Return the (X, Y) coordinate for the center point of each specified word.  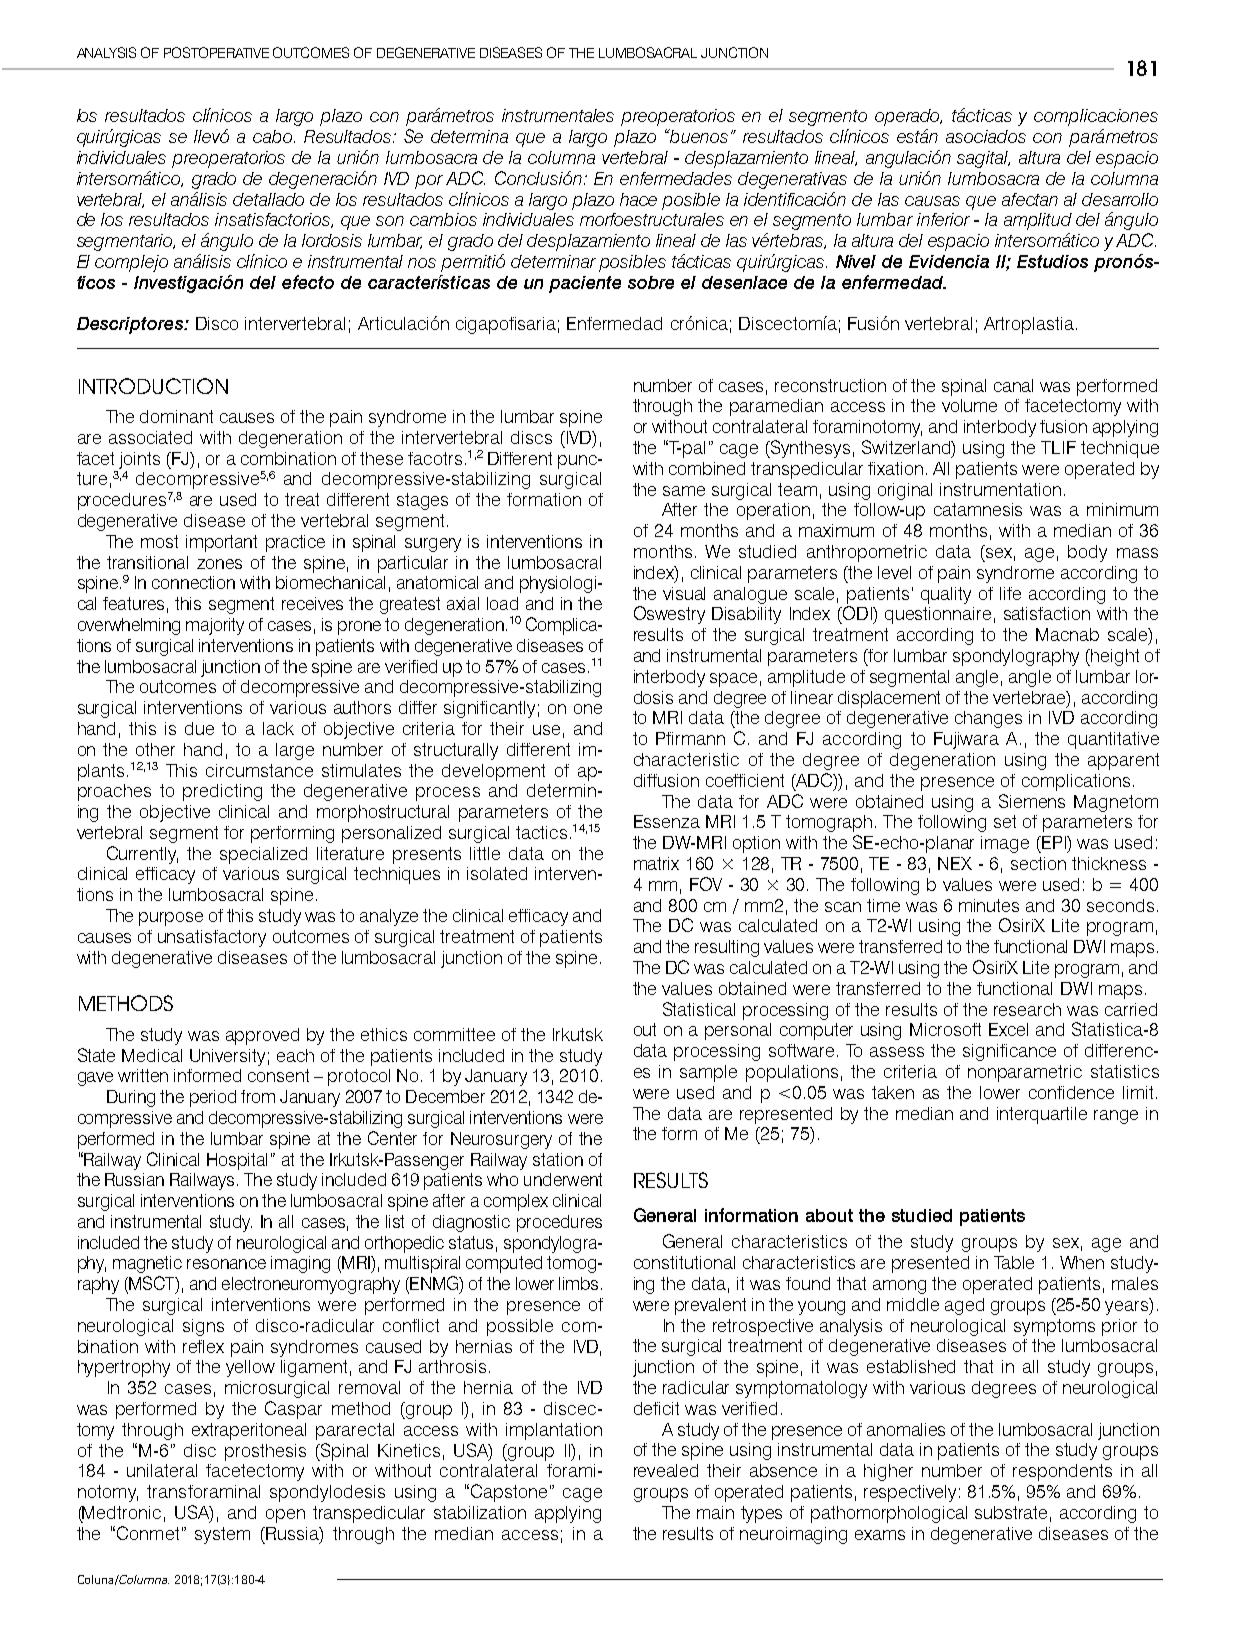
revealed (666, 1470)
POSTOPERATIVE (216, 52)
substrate (1011, 1512)
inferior (943, 219)
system (222, 1535)
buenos (698, 136)
